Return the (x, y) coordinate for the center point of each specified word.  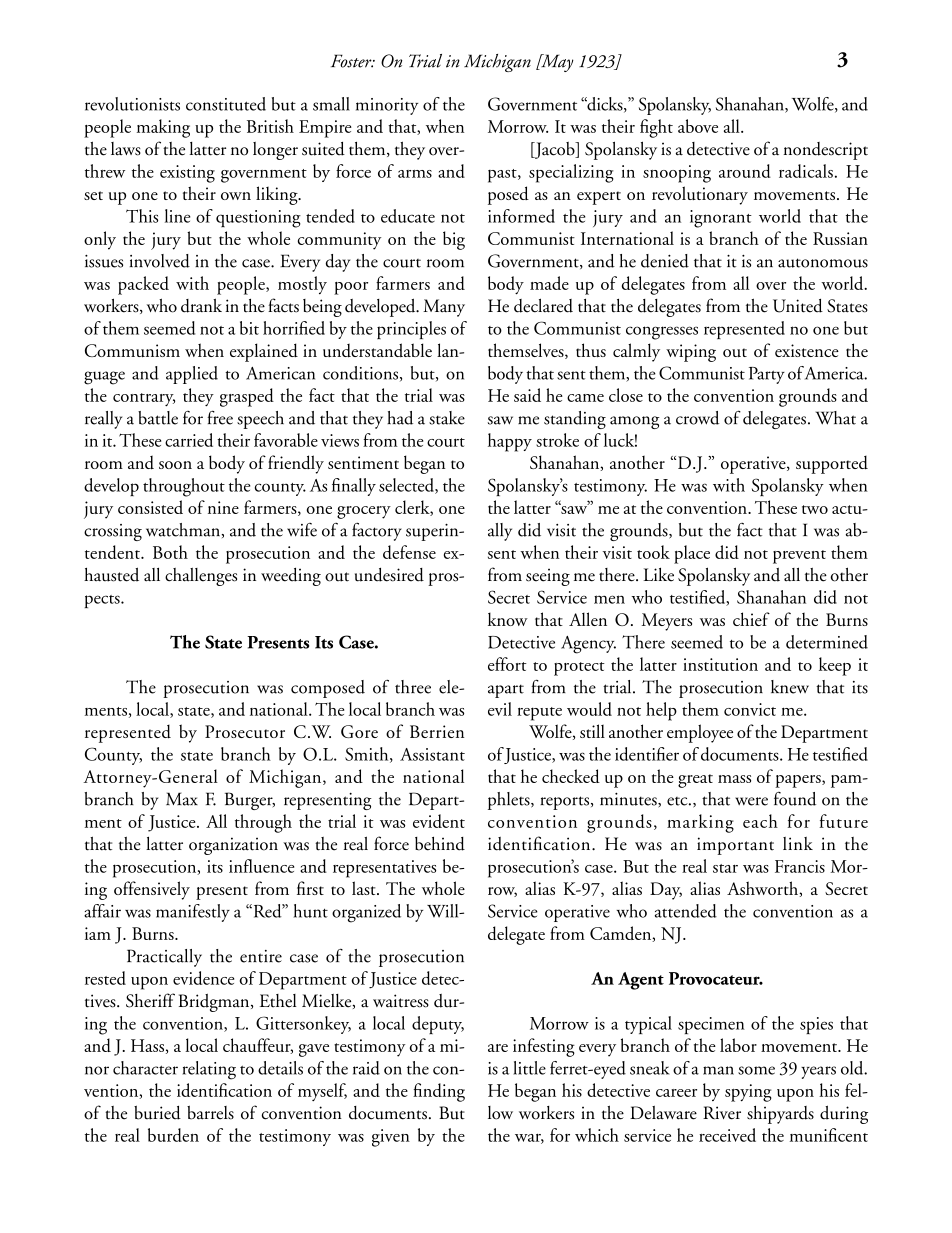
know (508, 619)
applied (192, 375)
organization (233, 846)
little (529, 1068)
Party (767, 375)
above (698, 126)
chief (751, 619)
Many (444, 308)
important (735, 846)
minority (387, 106)
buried (157, 1113)
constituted (226, 104)
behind (440, 844)
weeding (291, 577)
